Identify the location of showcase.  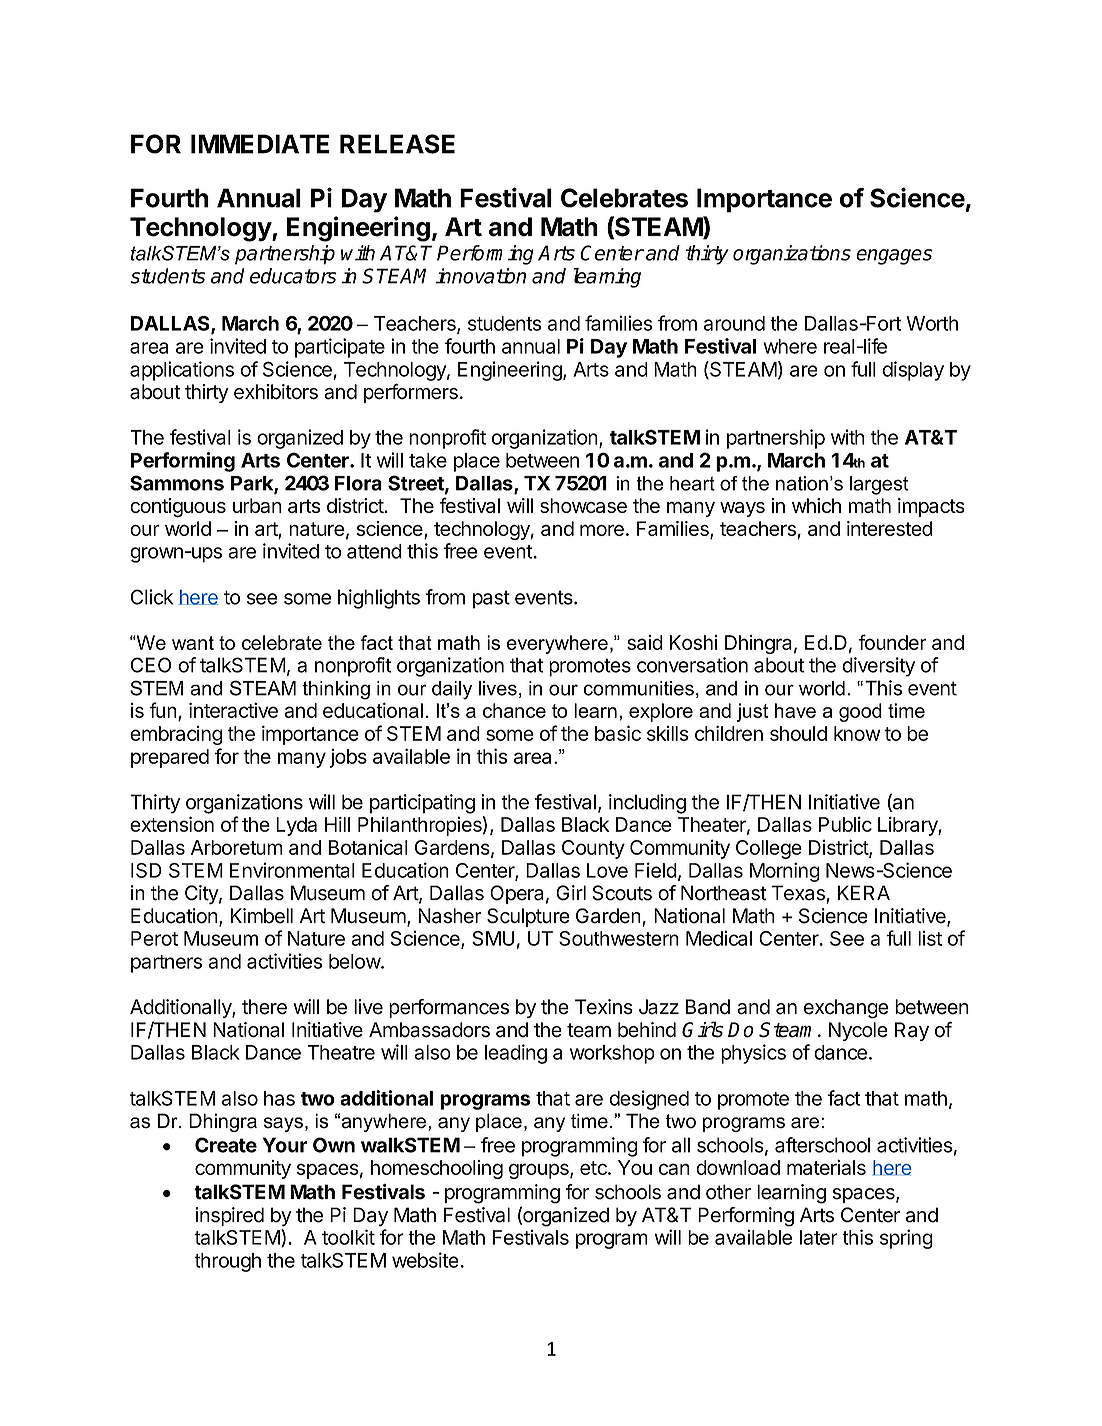
(583, 505).
